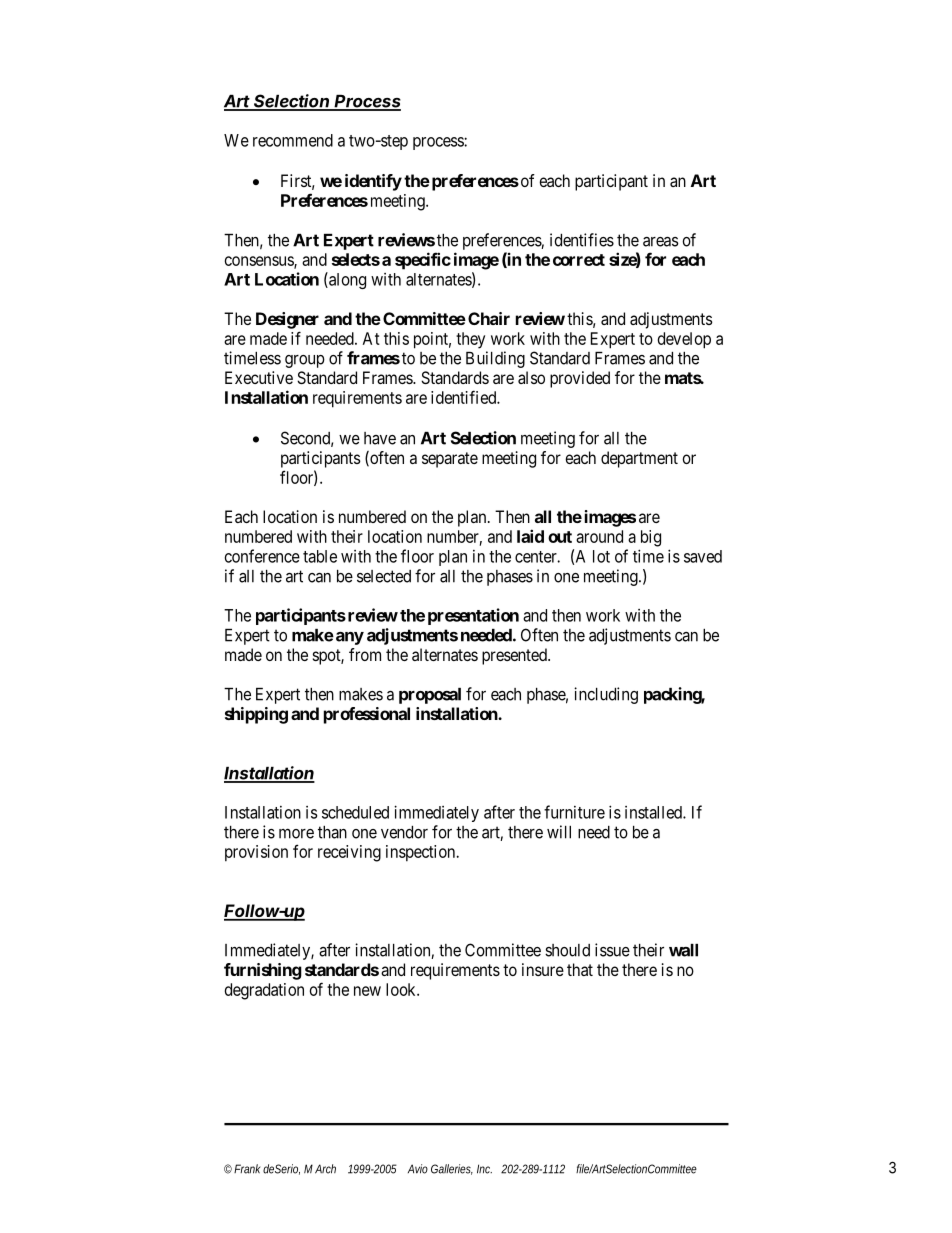  Describe the element at coordinates (661, 242) in the document. I see `areas` at that location.
